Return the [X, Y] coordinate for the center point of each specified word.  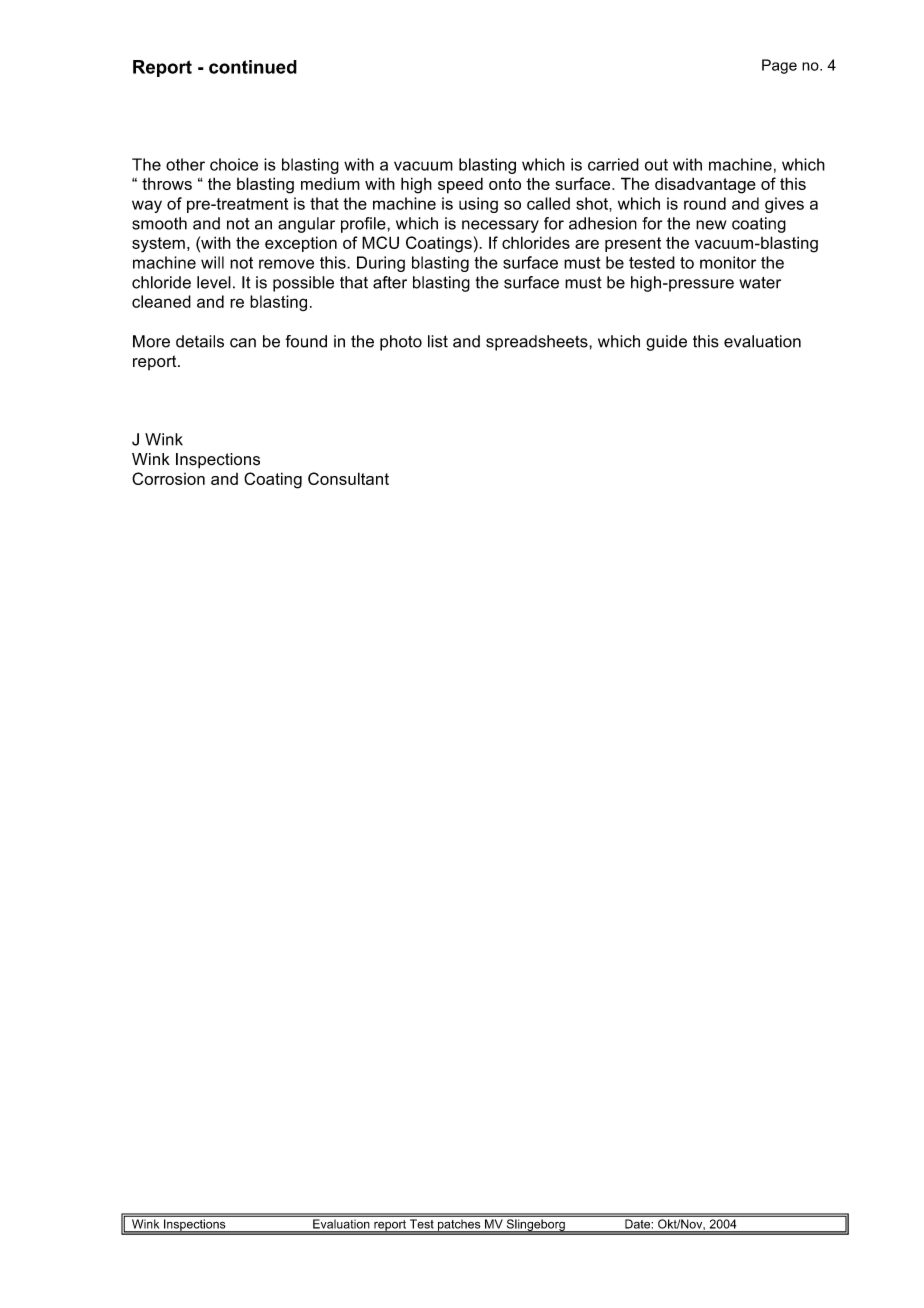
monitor [728, 262]
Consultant [348, 478]
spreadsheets [538, 343]
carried [613, 164]
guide [666, 343]
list [438, 341]
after [390, 282]
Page [779, 66]
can [243, 343]
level [214, 282]
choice [234, 164]
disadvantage [705, 185]
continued [253, 67]
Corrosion [168, 478]
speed [460, 185]
